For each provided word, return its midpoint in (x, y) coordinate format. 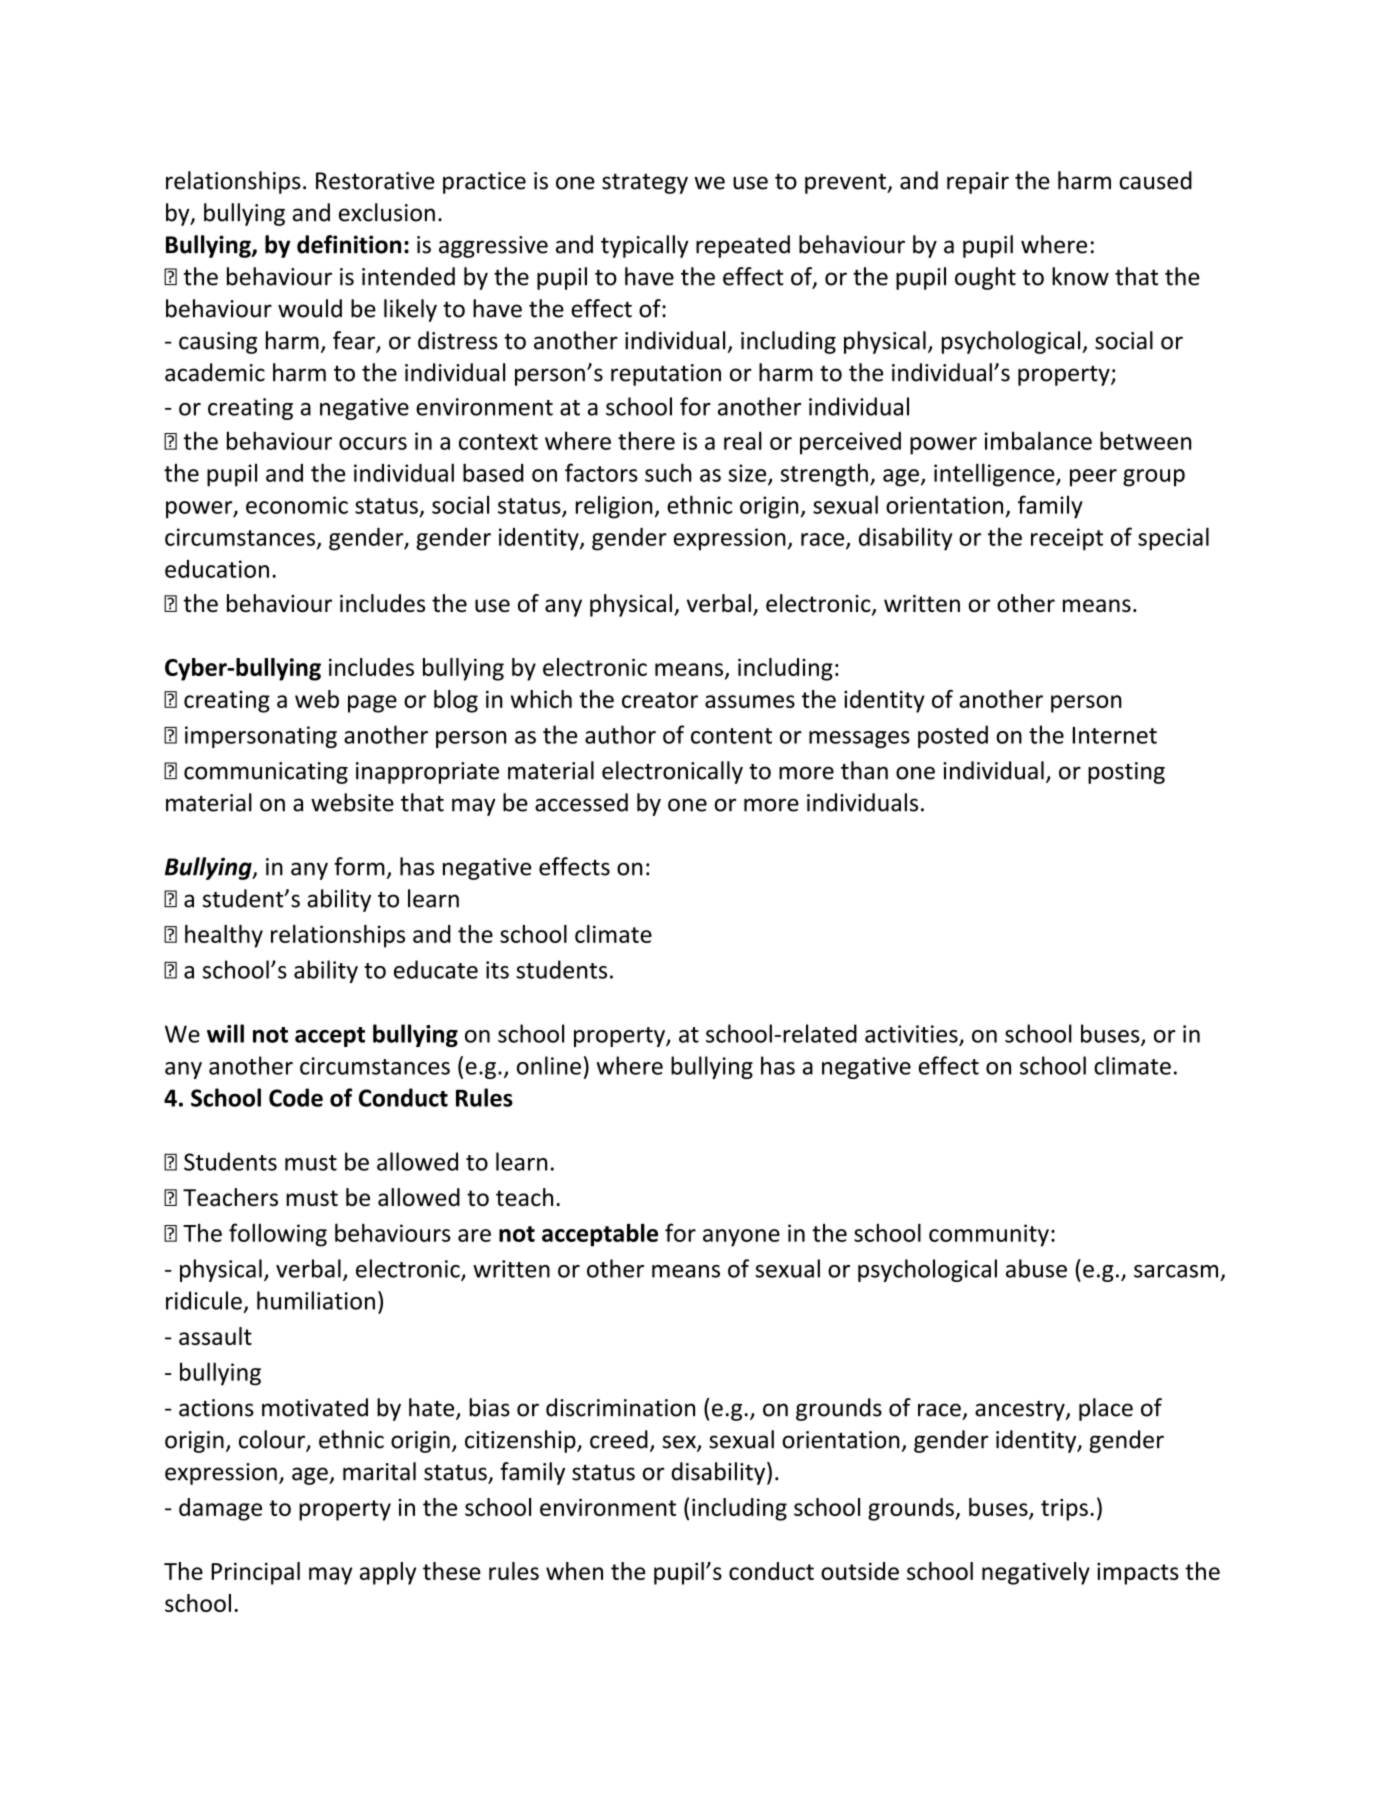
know (1080, 276)
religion (614, 507)
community (989, 1235)
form (359, 866)
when (574, 1571)
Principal (255, 1573)
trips (1064, 1510)
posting (1126, 773)
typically (645, 246)
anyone (741, 1238)
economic (297, 505)
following (278, 1235)
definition (349, 244)
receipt (1067, 539)
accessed (581, 802)
